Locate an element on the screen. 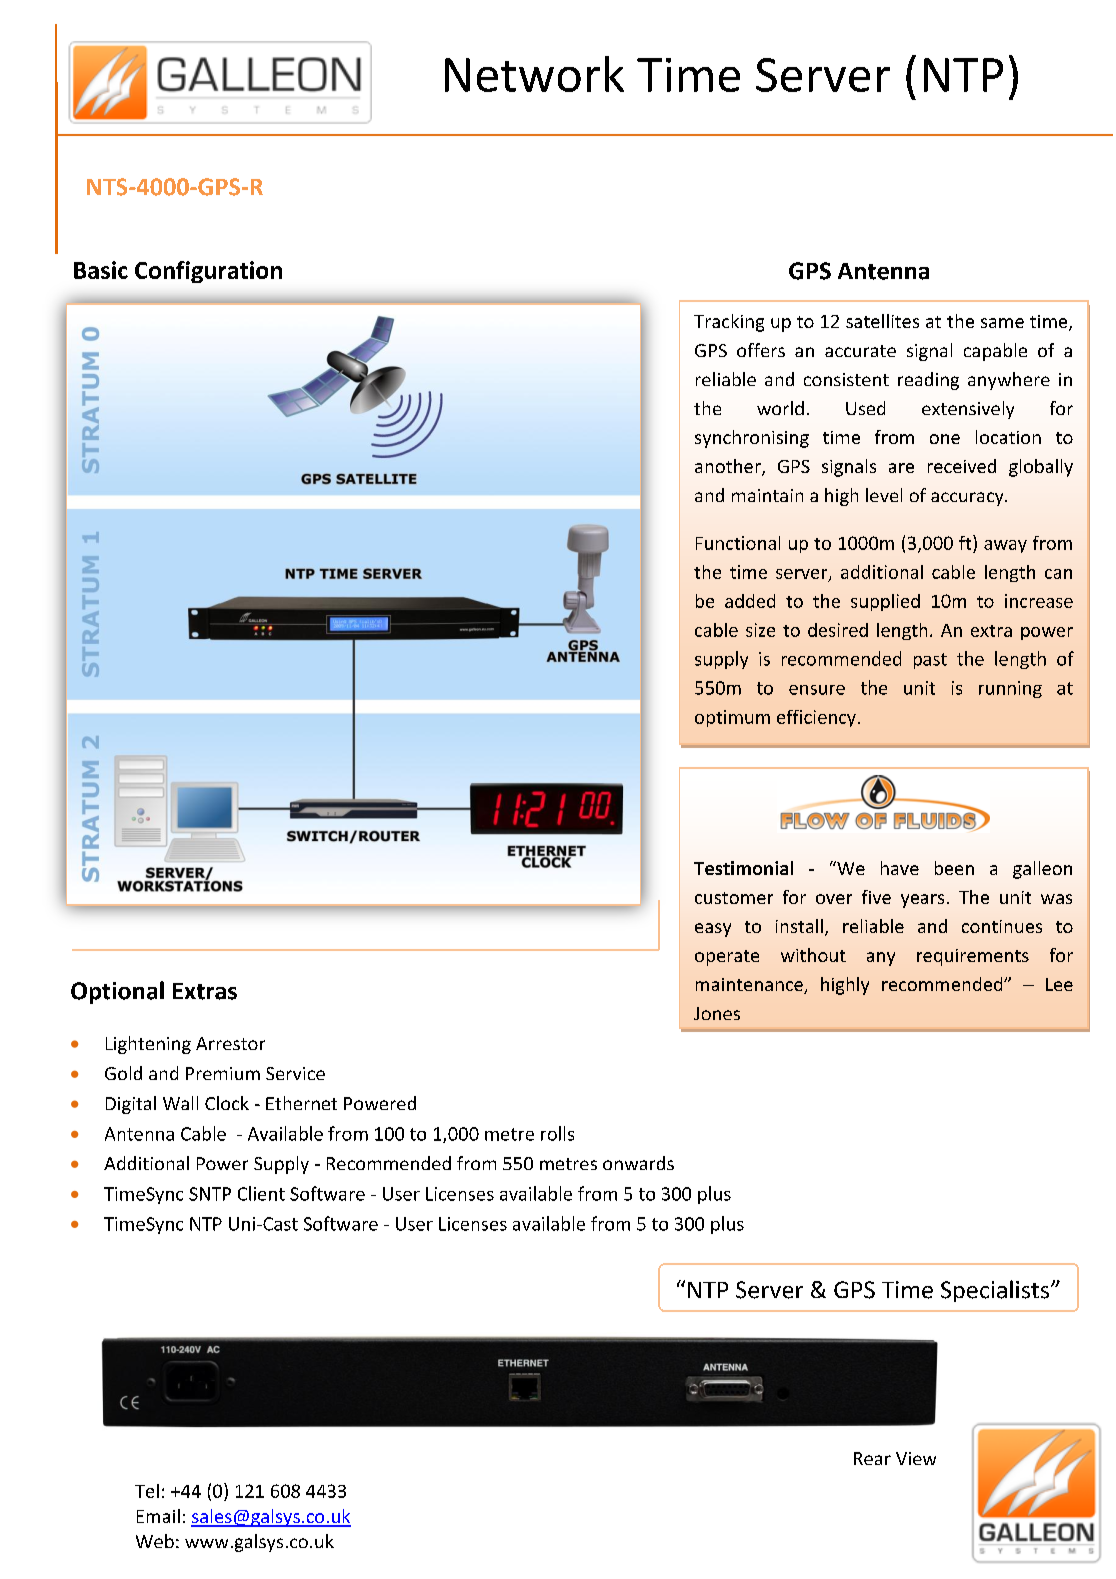 Image resolution: width=1116 pixels, height=1579 pixels. Optional is located at coordinates (117, 992).
